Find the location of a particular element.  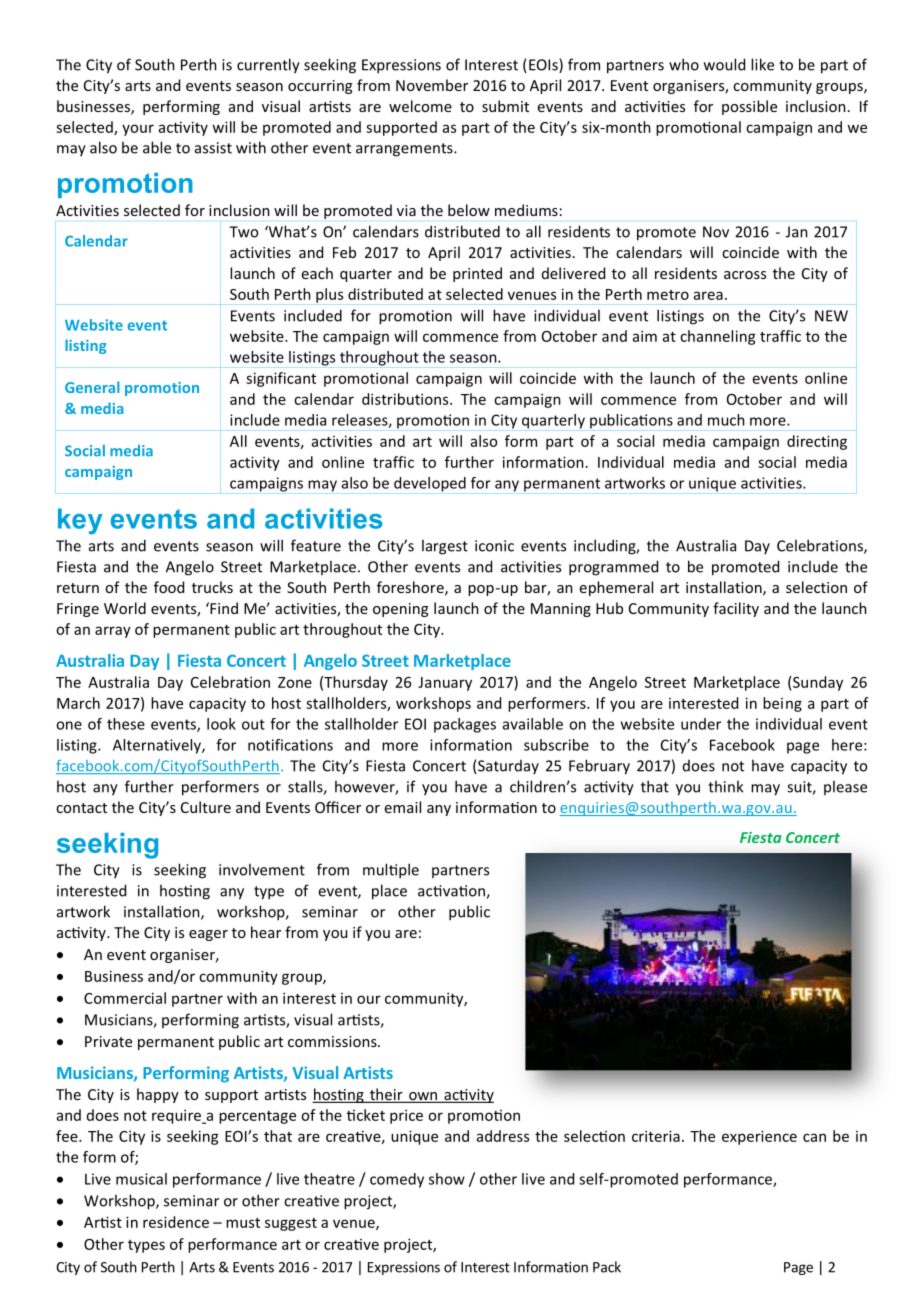

January is located at coordinates (445, 684).
